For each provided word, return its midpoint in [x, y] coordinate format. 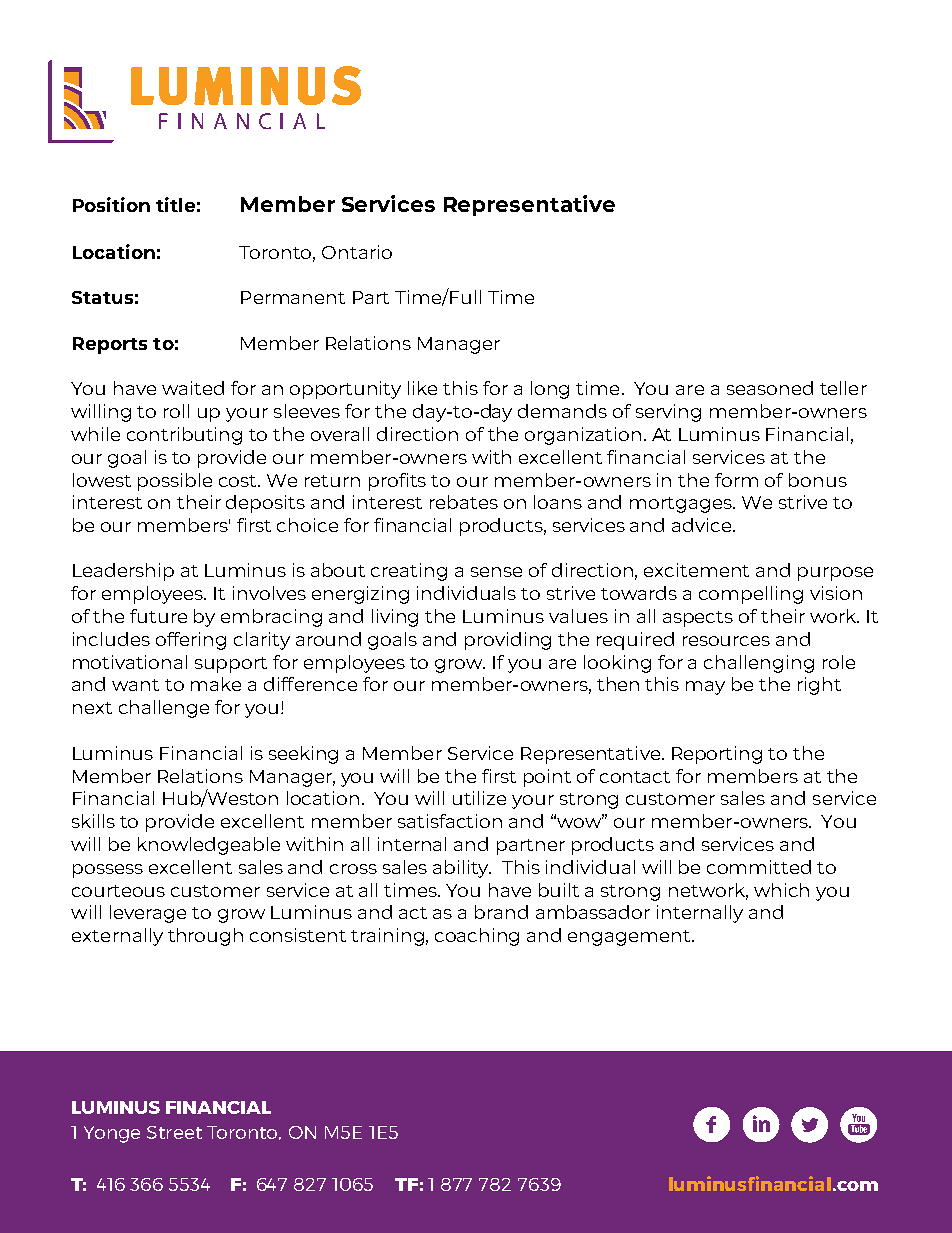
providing [508, 641]
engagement [630, 938]
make [216, 684]
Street [174, 1132]
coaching [477, 937]
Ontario [357, 252]
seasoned [770, 388]
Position [111, 204]
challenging [759, 664]
